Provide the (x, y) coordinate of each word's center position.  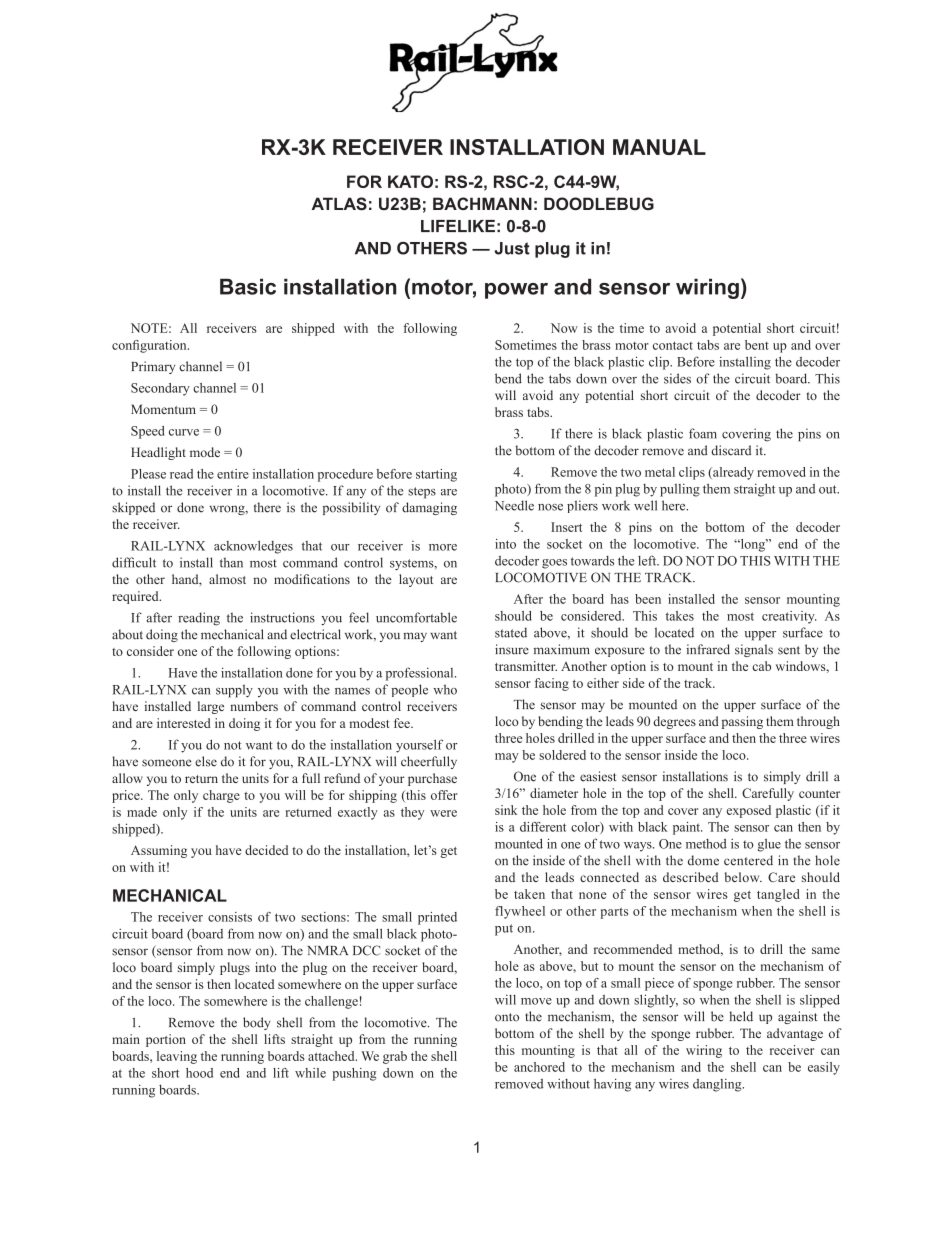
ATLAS (339, 203)
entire (233, 474)
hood (199, 1073)
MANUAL (659, 147)
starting (436, 475)
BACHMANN (482, 203)
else (206, 761)
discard (731, 450)
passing (742, 722)
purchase (432, 779)
